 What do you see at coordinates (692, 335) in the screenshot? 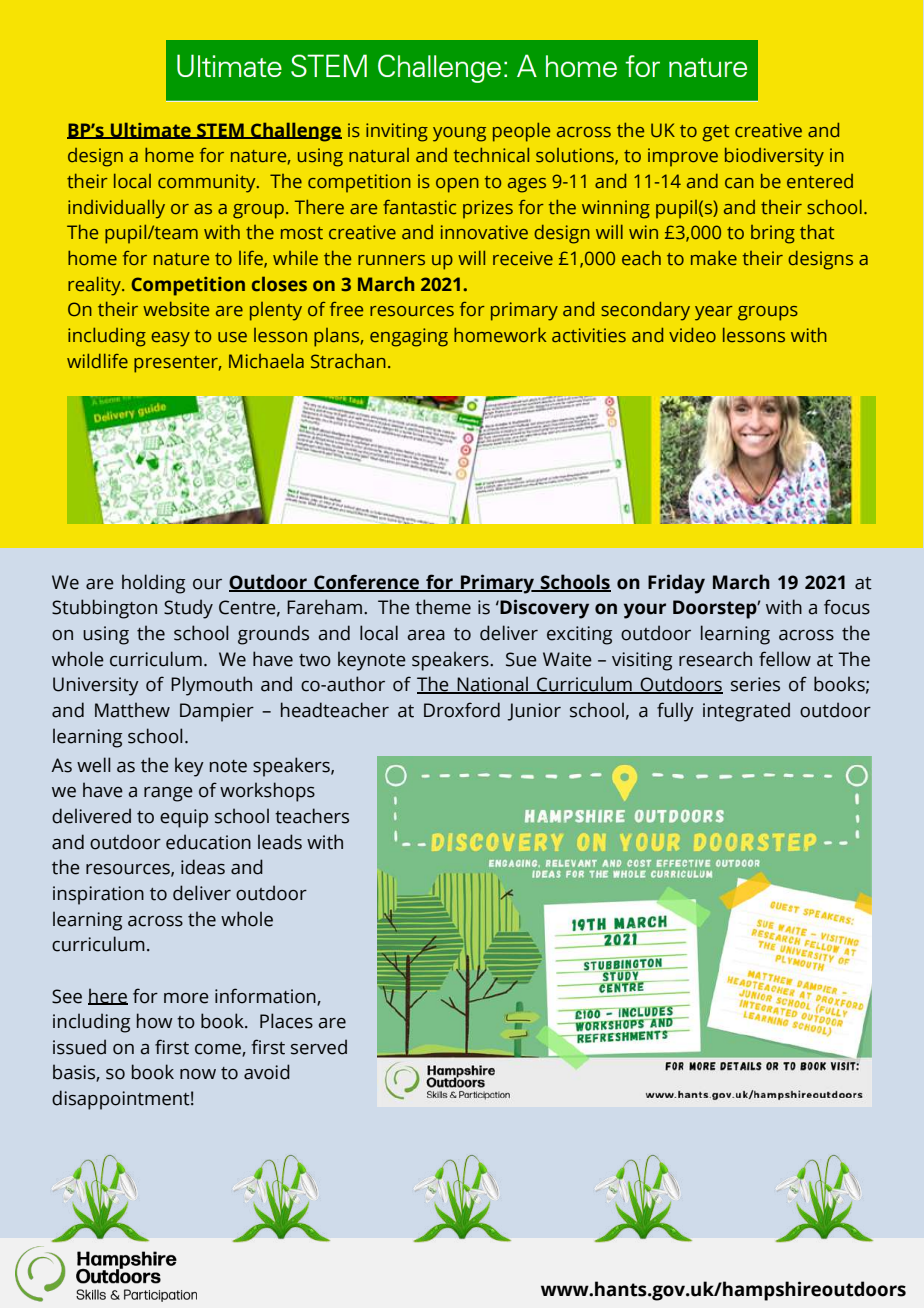
I see `video` at bounding box center [692, 335].
